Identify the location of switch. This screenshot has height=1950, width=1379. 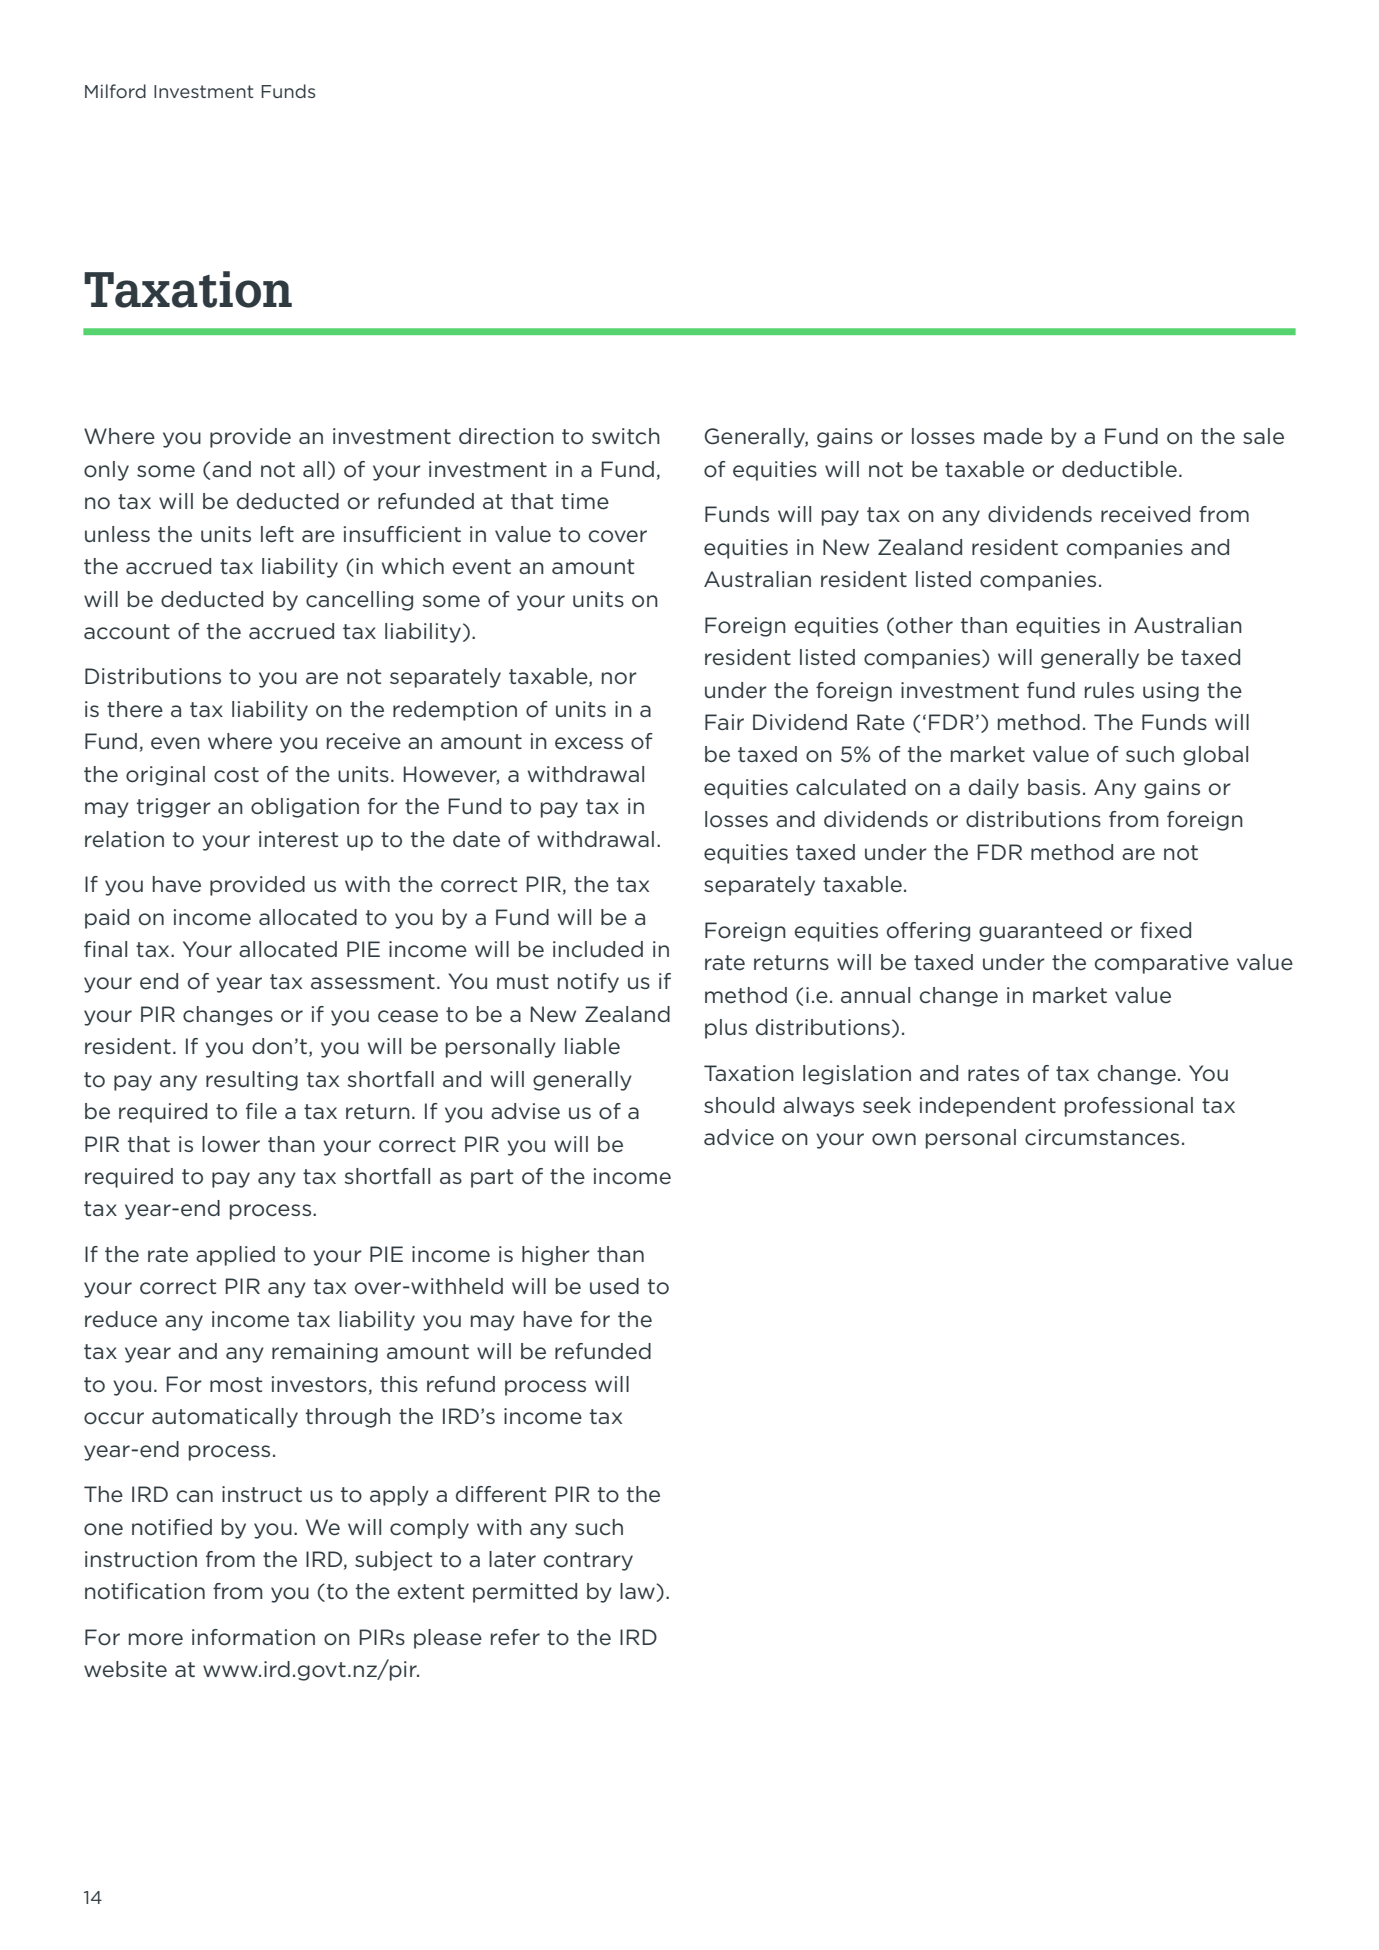
(626, 436).
